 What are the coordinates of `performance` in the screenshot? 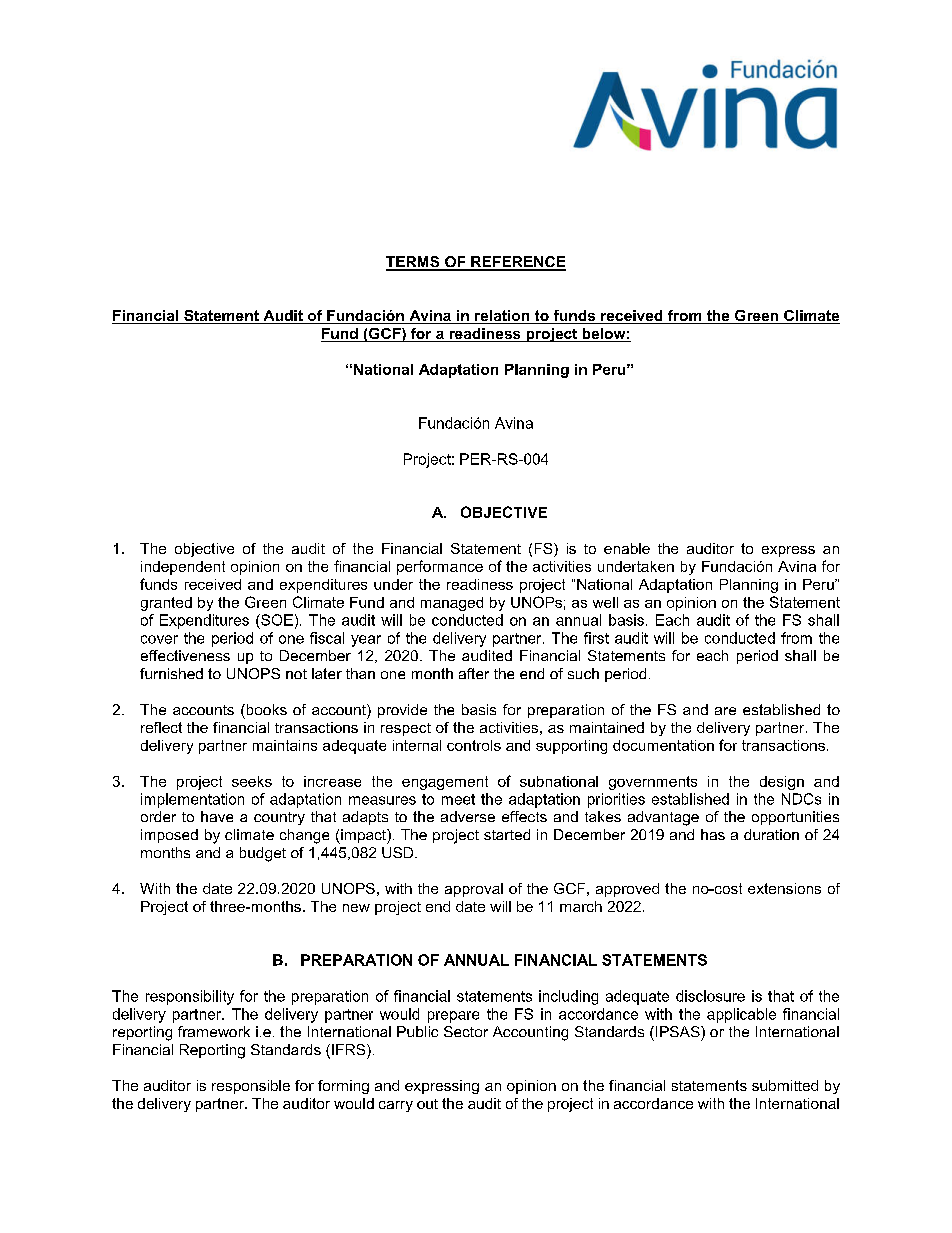 It's located at (440, 567).
